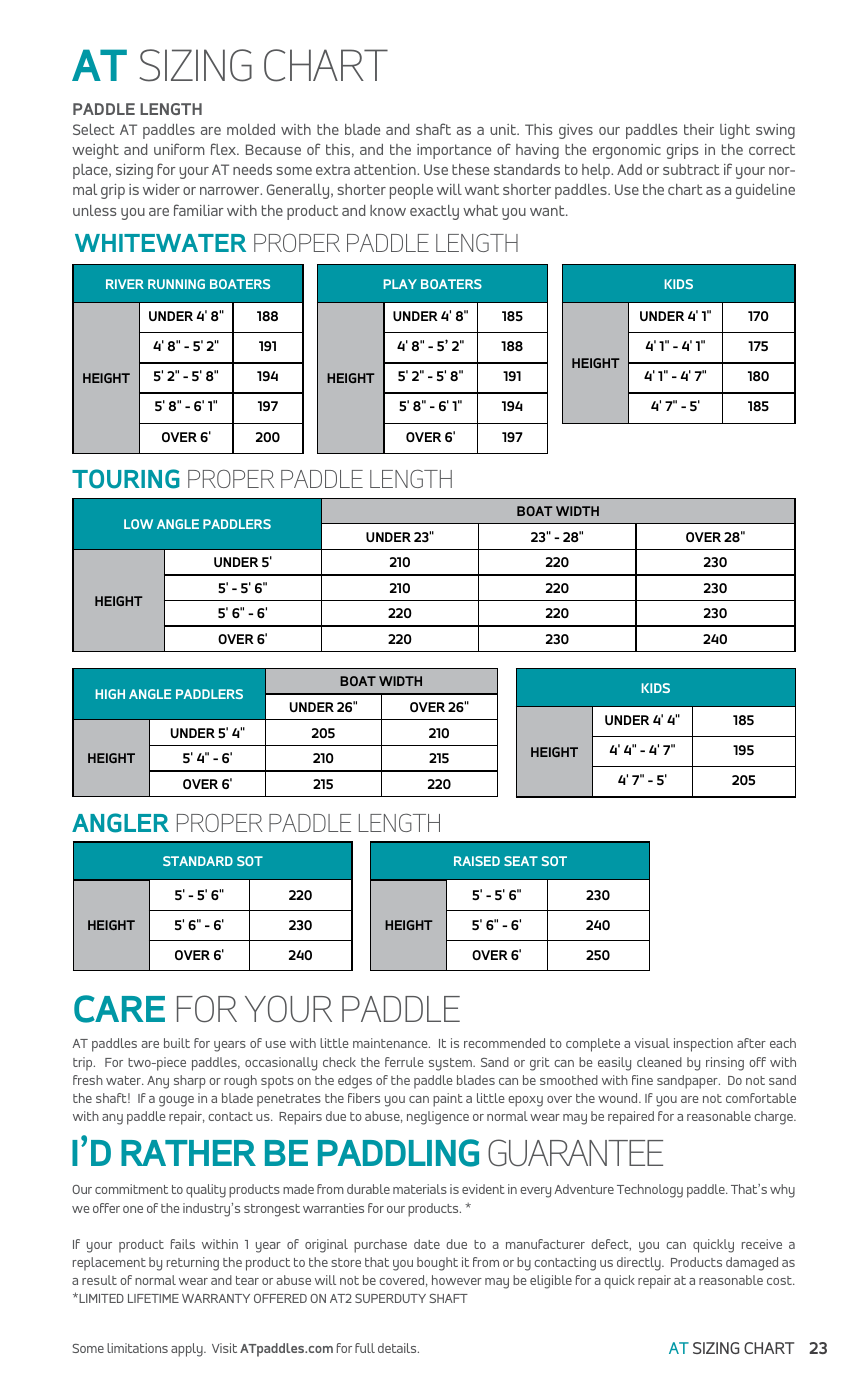 Image resolution: width=868 pixels, height=1375 pixels. Describe the element at coordinates (110, 694) in the document. I see `HIGH` at that location.
